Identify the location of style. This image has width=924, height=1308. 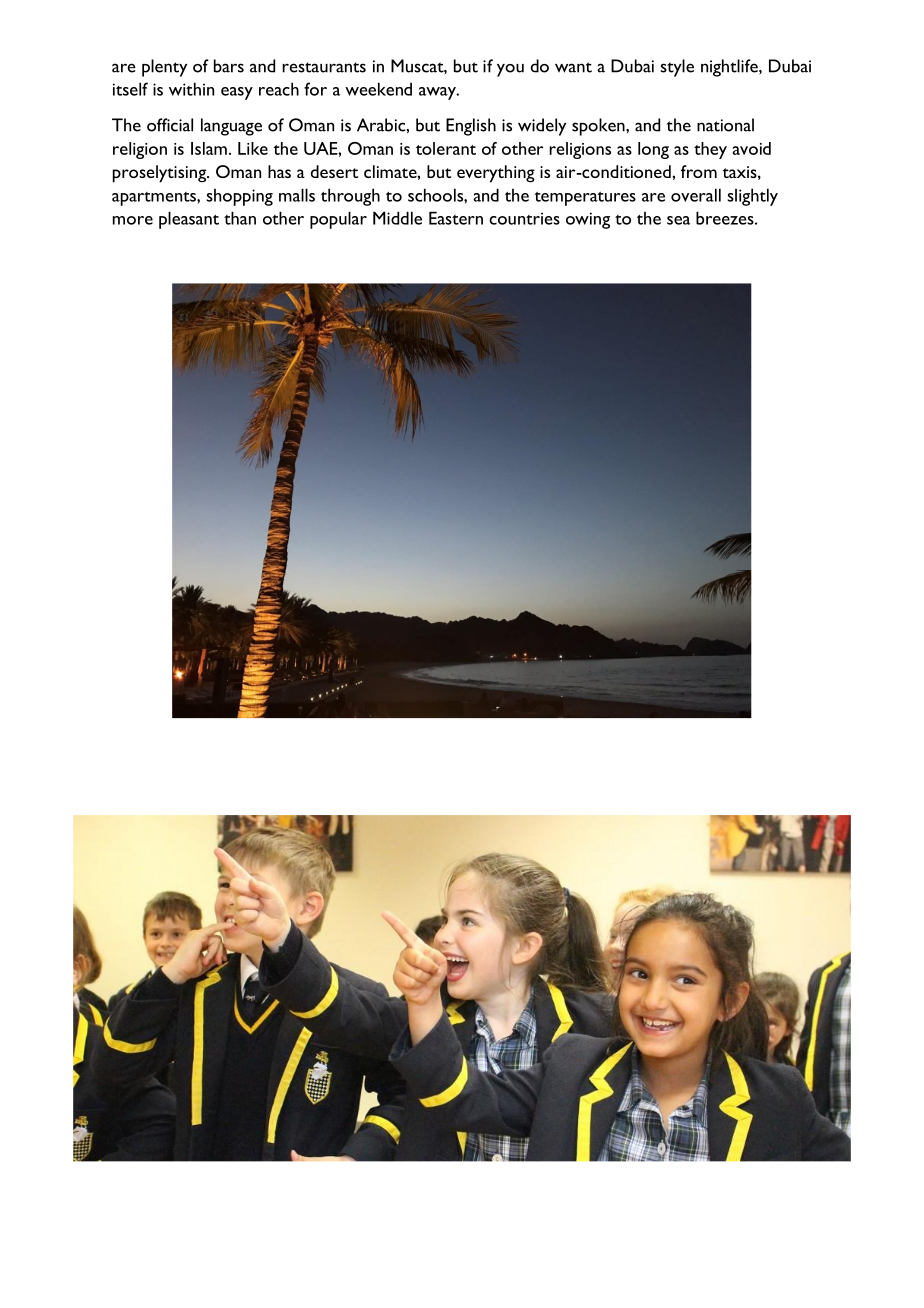
(677, 68).
